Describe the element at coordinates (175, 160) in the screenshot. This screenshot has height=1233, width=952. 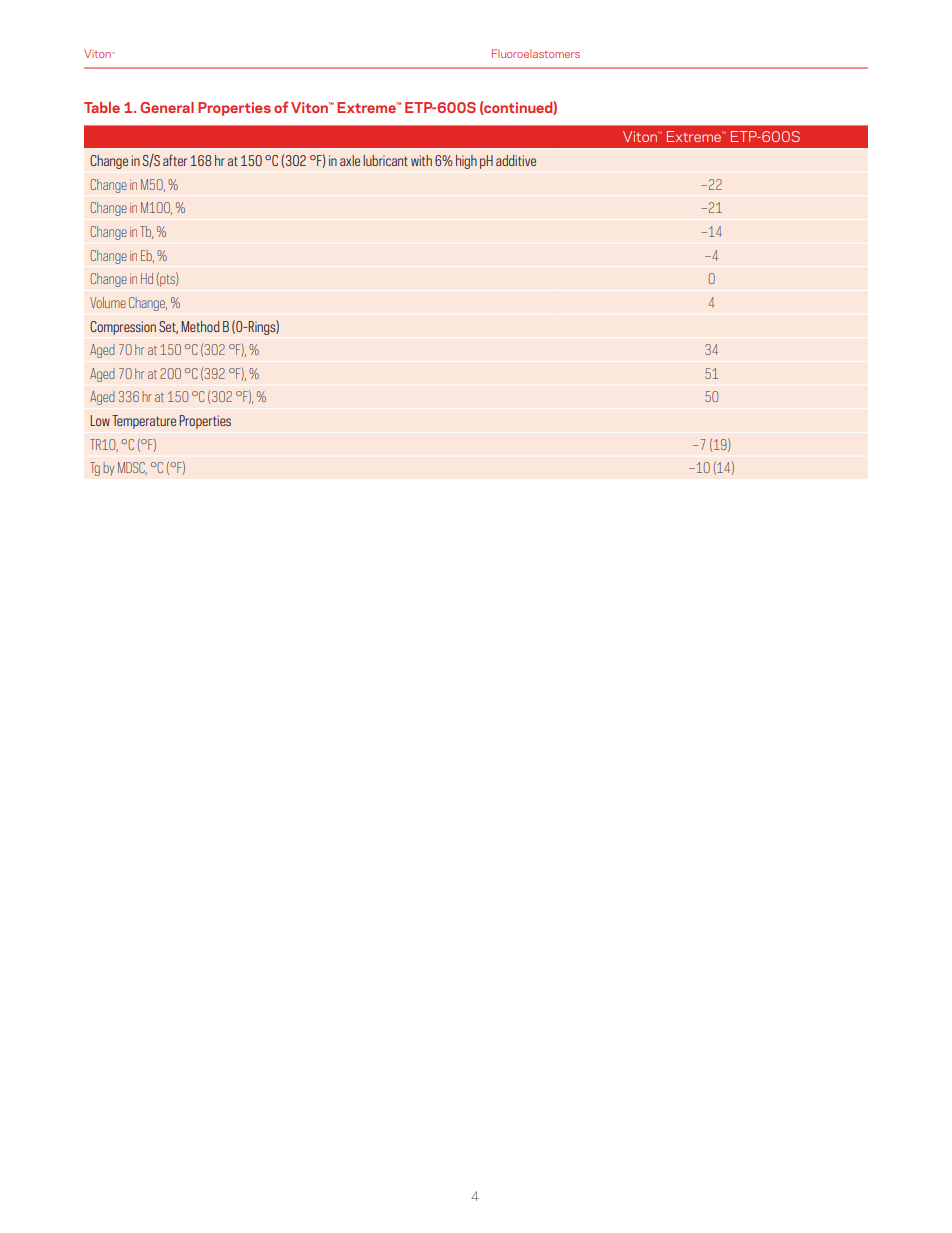
I see `after` at that location.
